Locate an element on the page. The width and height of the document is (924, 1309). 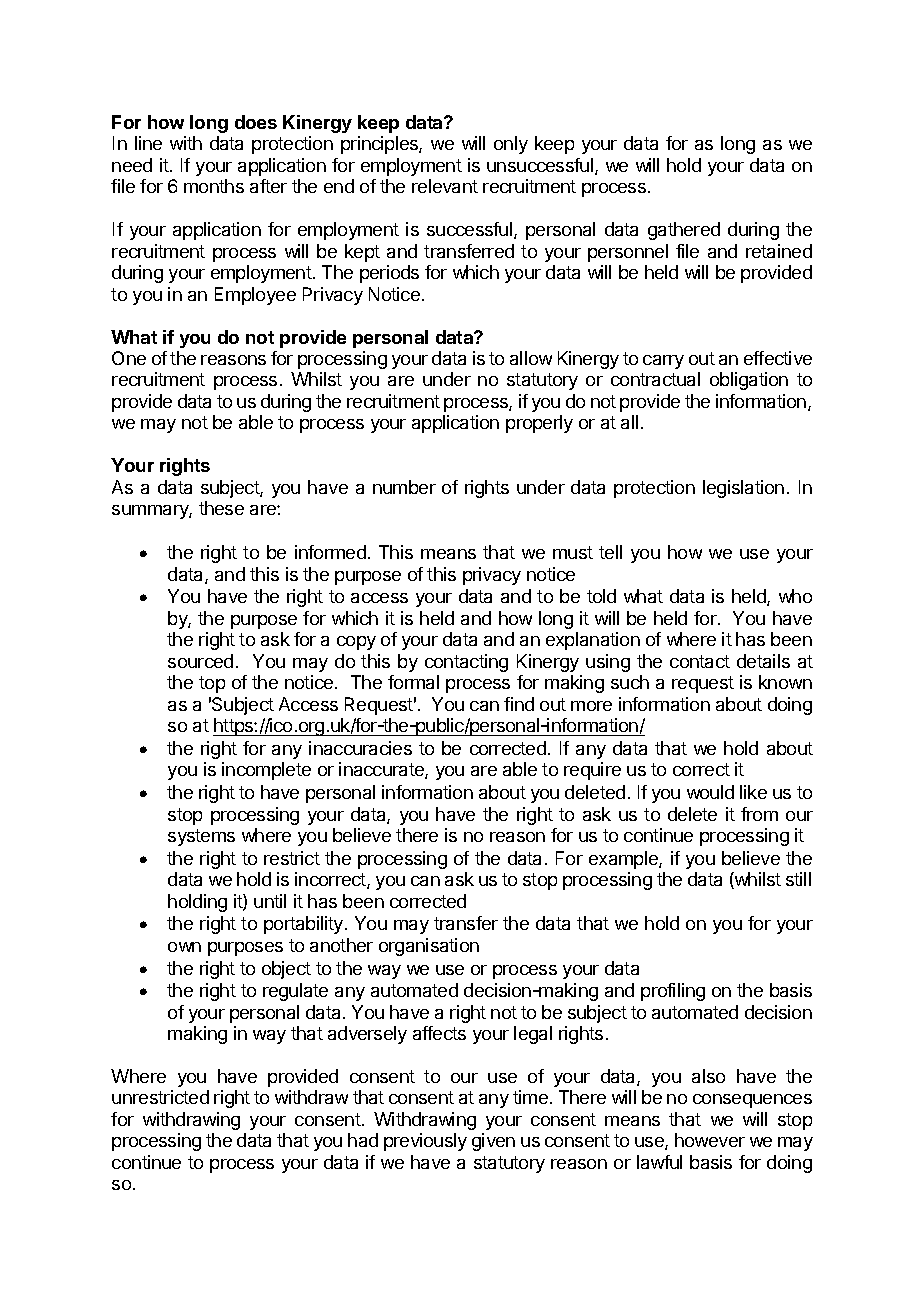
had is located at coordinates (363, 1140).
